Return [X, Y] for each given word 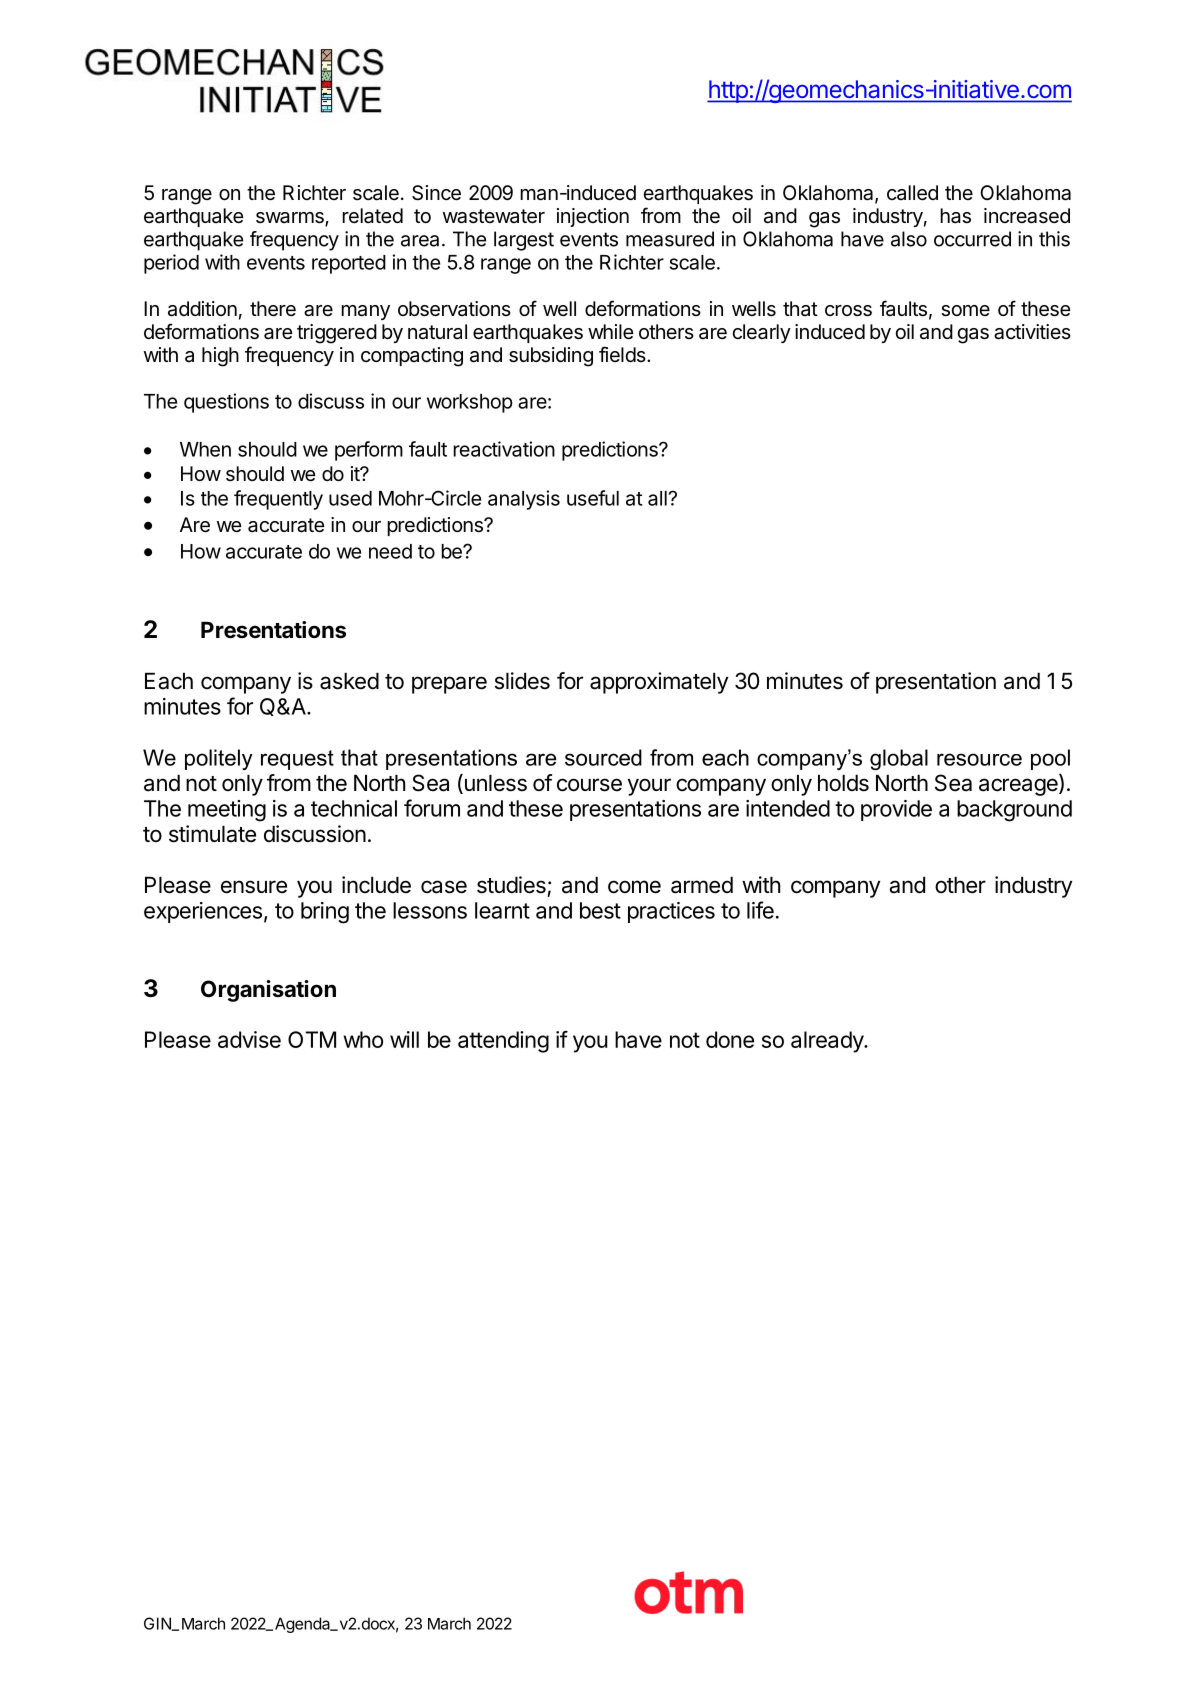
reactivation [504, 449]
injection [593, 217]
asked [349, 681]
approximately [659, 683]
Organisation [268, 991]
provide [896, 810]
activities [1032, 332]
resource [979, 759]
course [589, 785]
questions [226, 403]
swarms [291, 219]
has [955, 216]
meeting [227, 811]
